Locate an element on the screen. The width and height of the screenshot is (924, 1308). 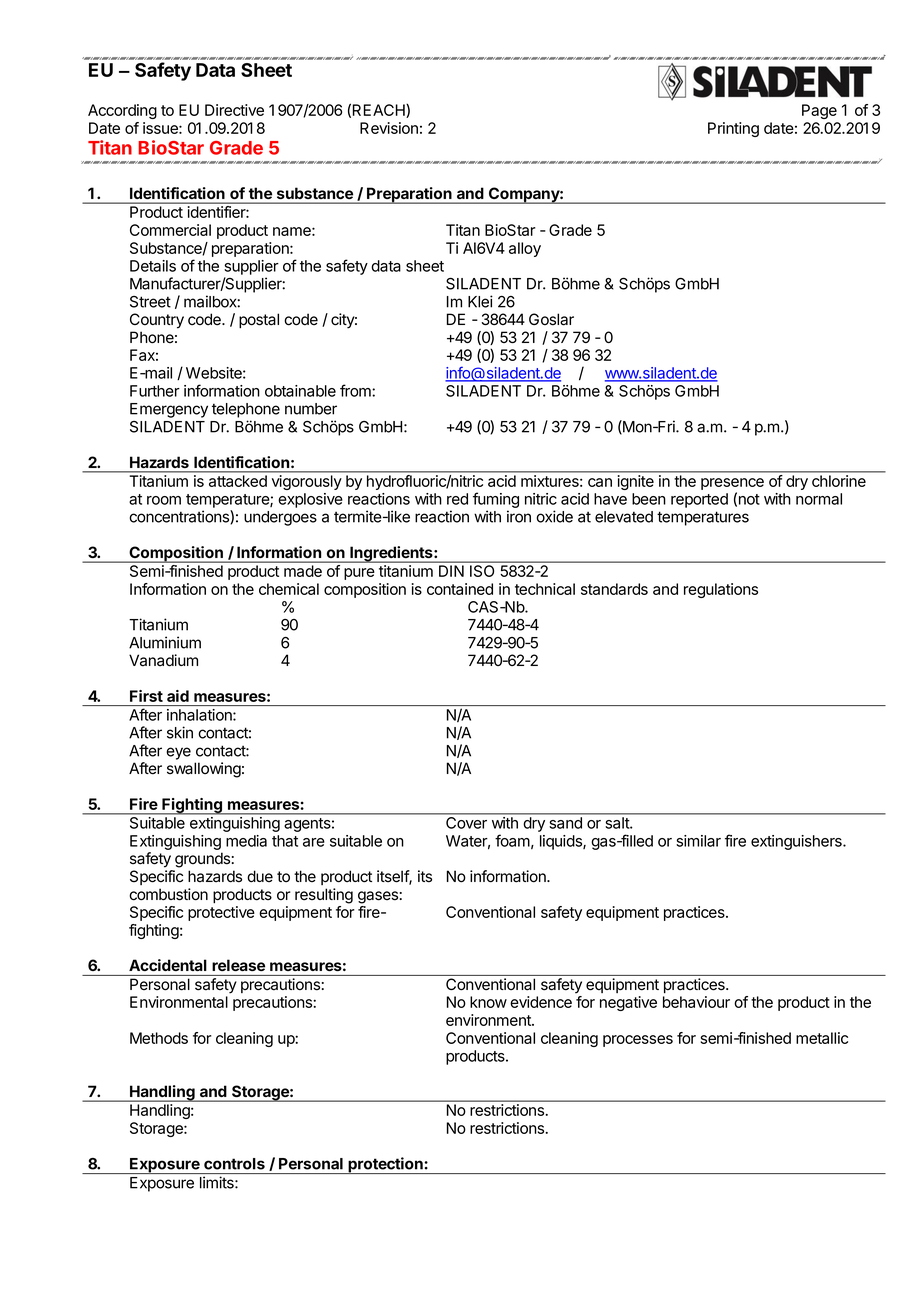
protection is located at coordinates (385, 1165).
